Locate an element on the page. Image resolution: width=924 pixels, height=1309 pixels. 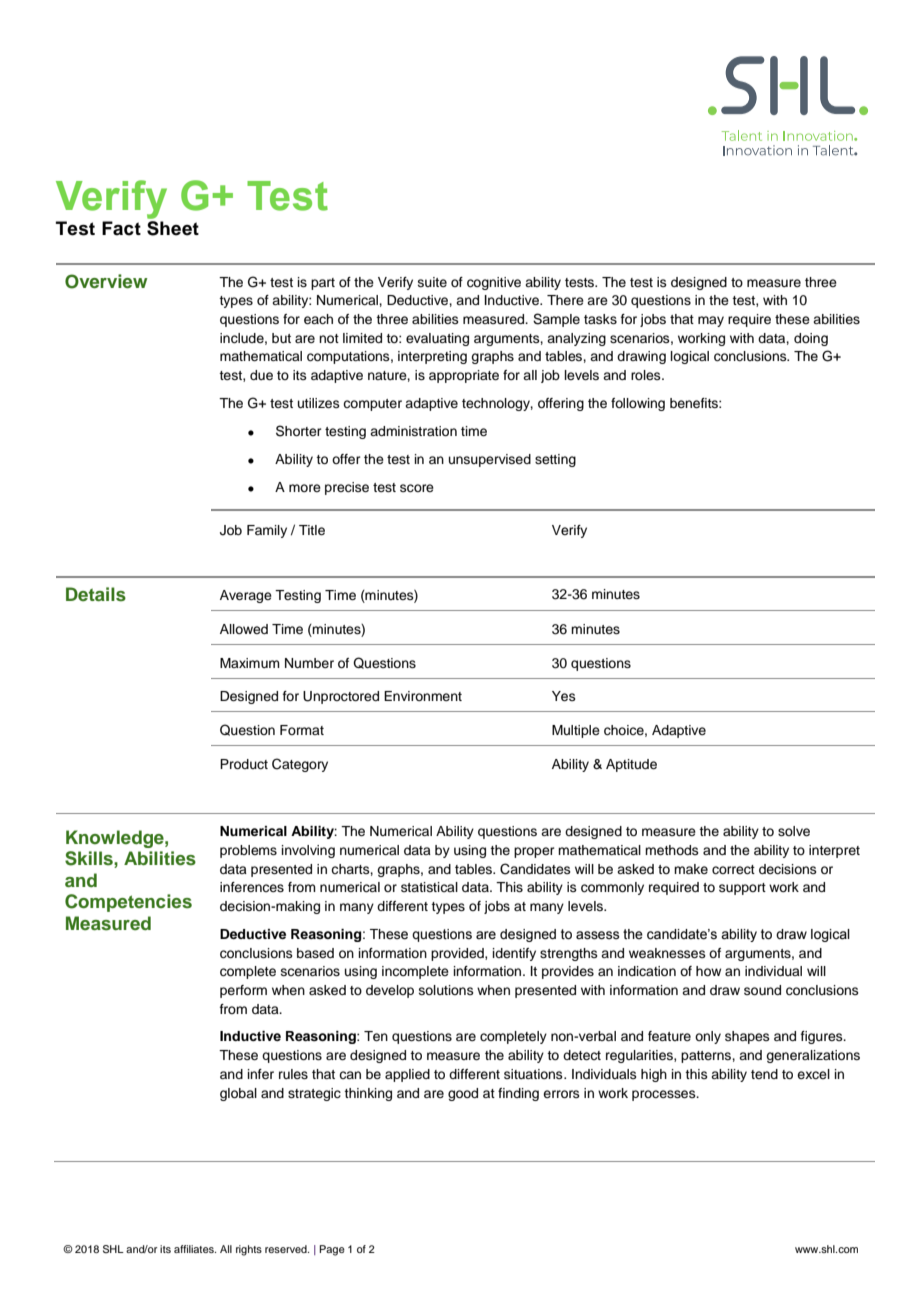
Sheet is located at coordinates (173, 228).
